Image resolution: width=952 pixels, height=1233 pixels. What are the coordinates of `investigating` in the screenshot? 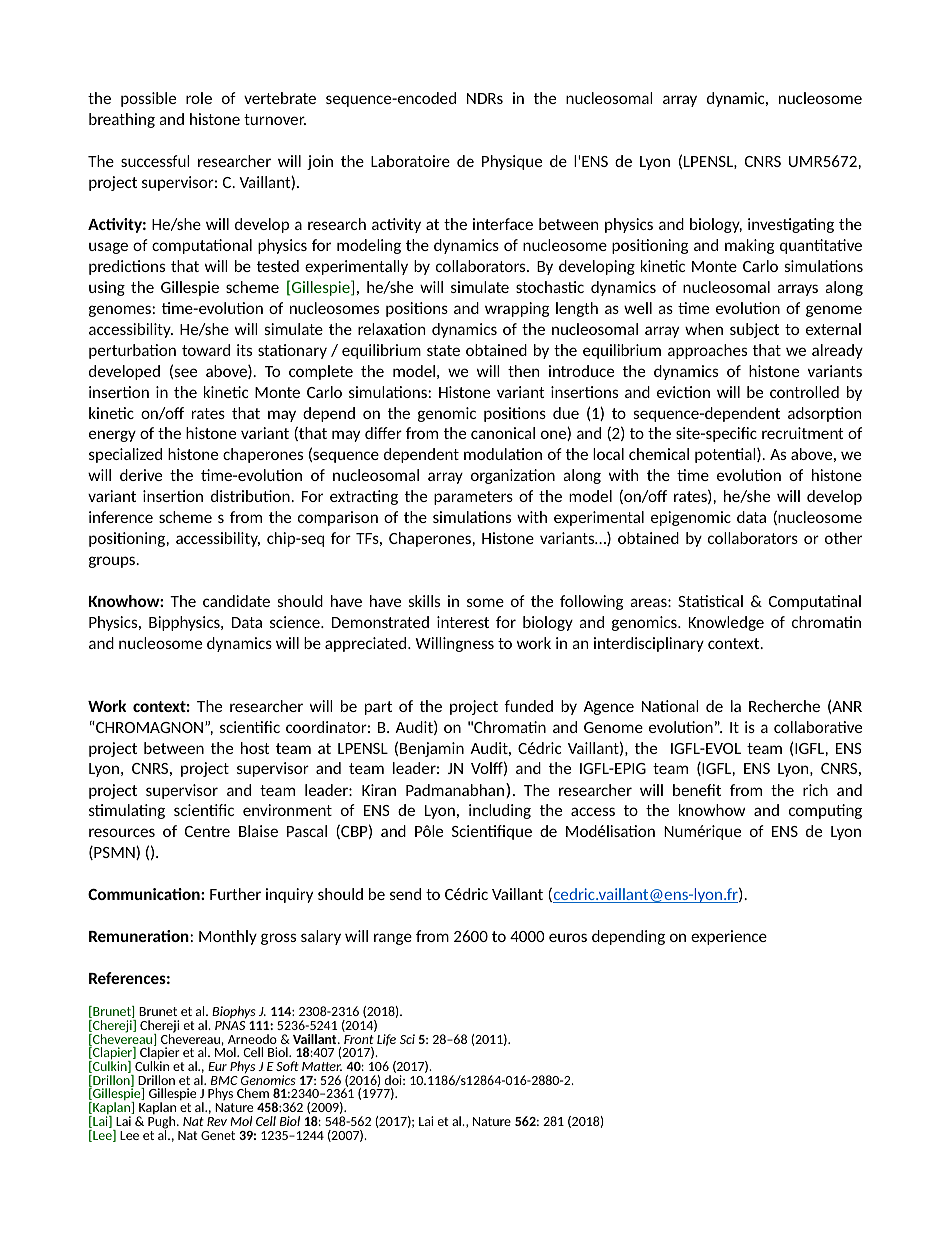 It's located at (791, 225).
